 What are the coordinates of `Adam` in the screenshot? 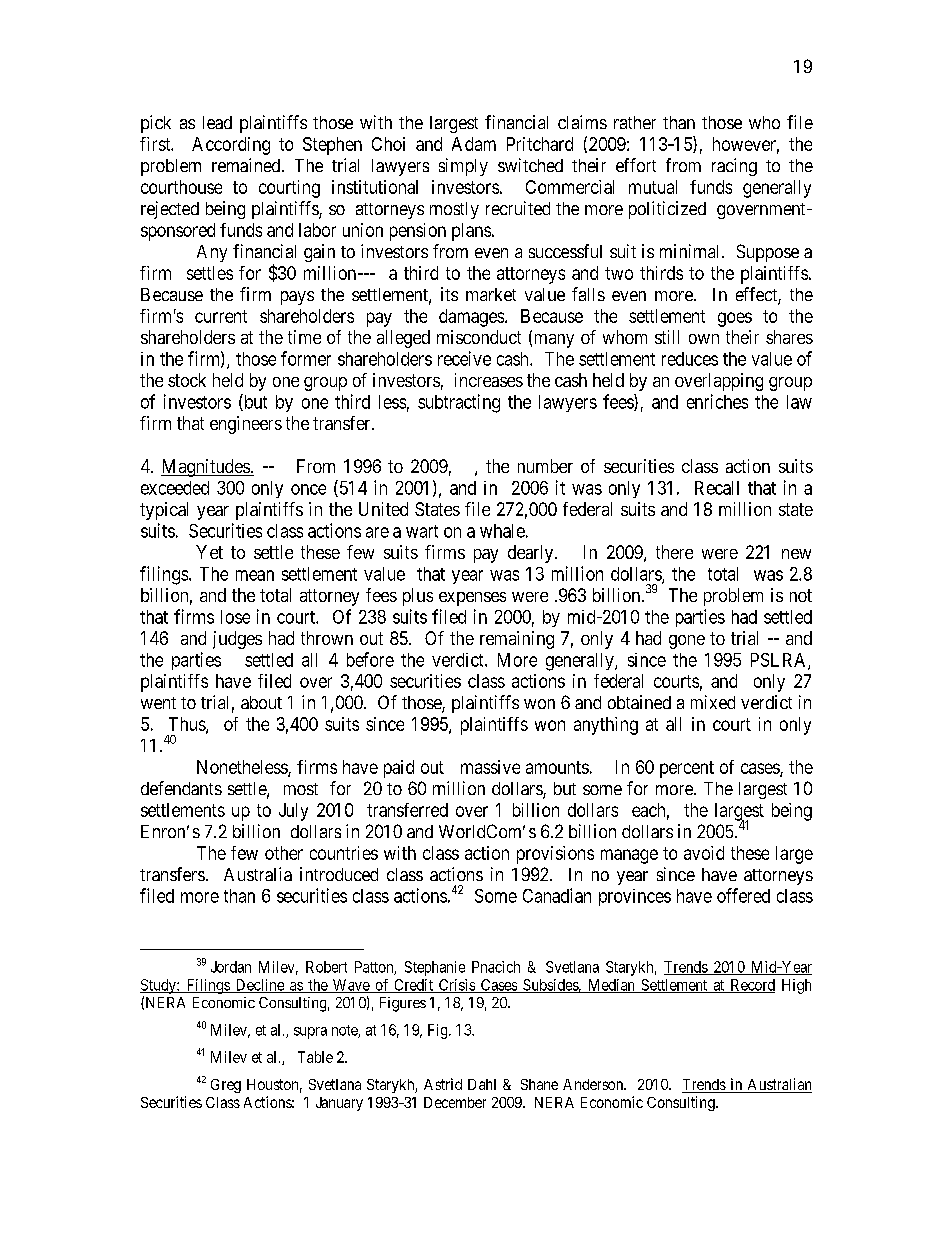 It's located at (474, 144).
